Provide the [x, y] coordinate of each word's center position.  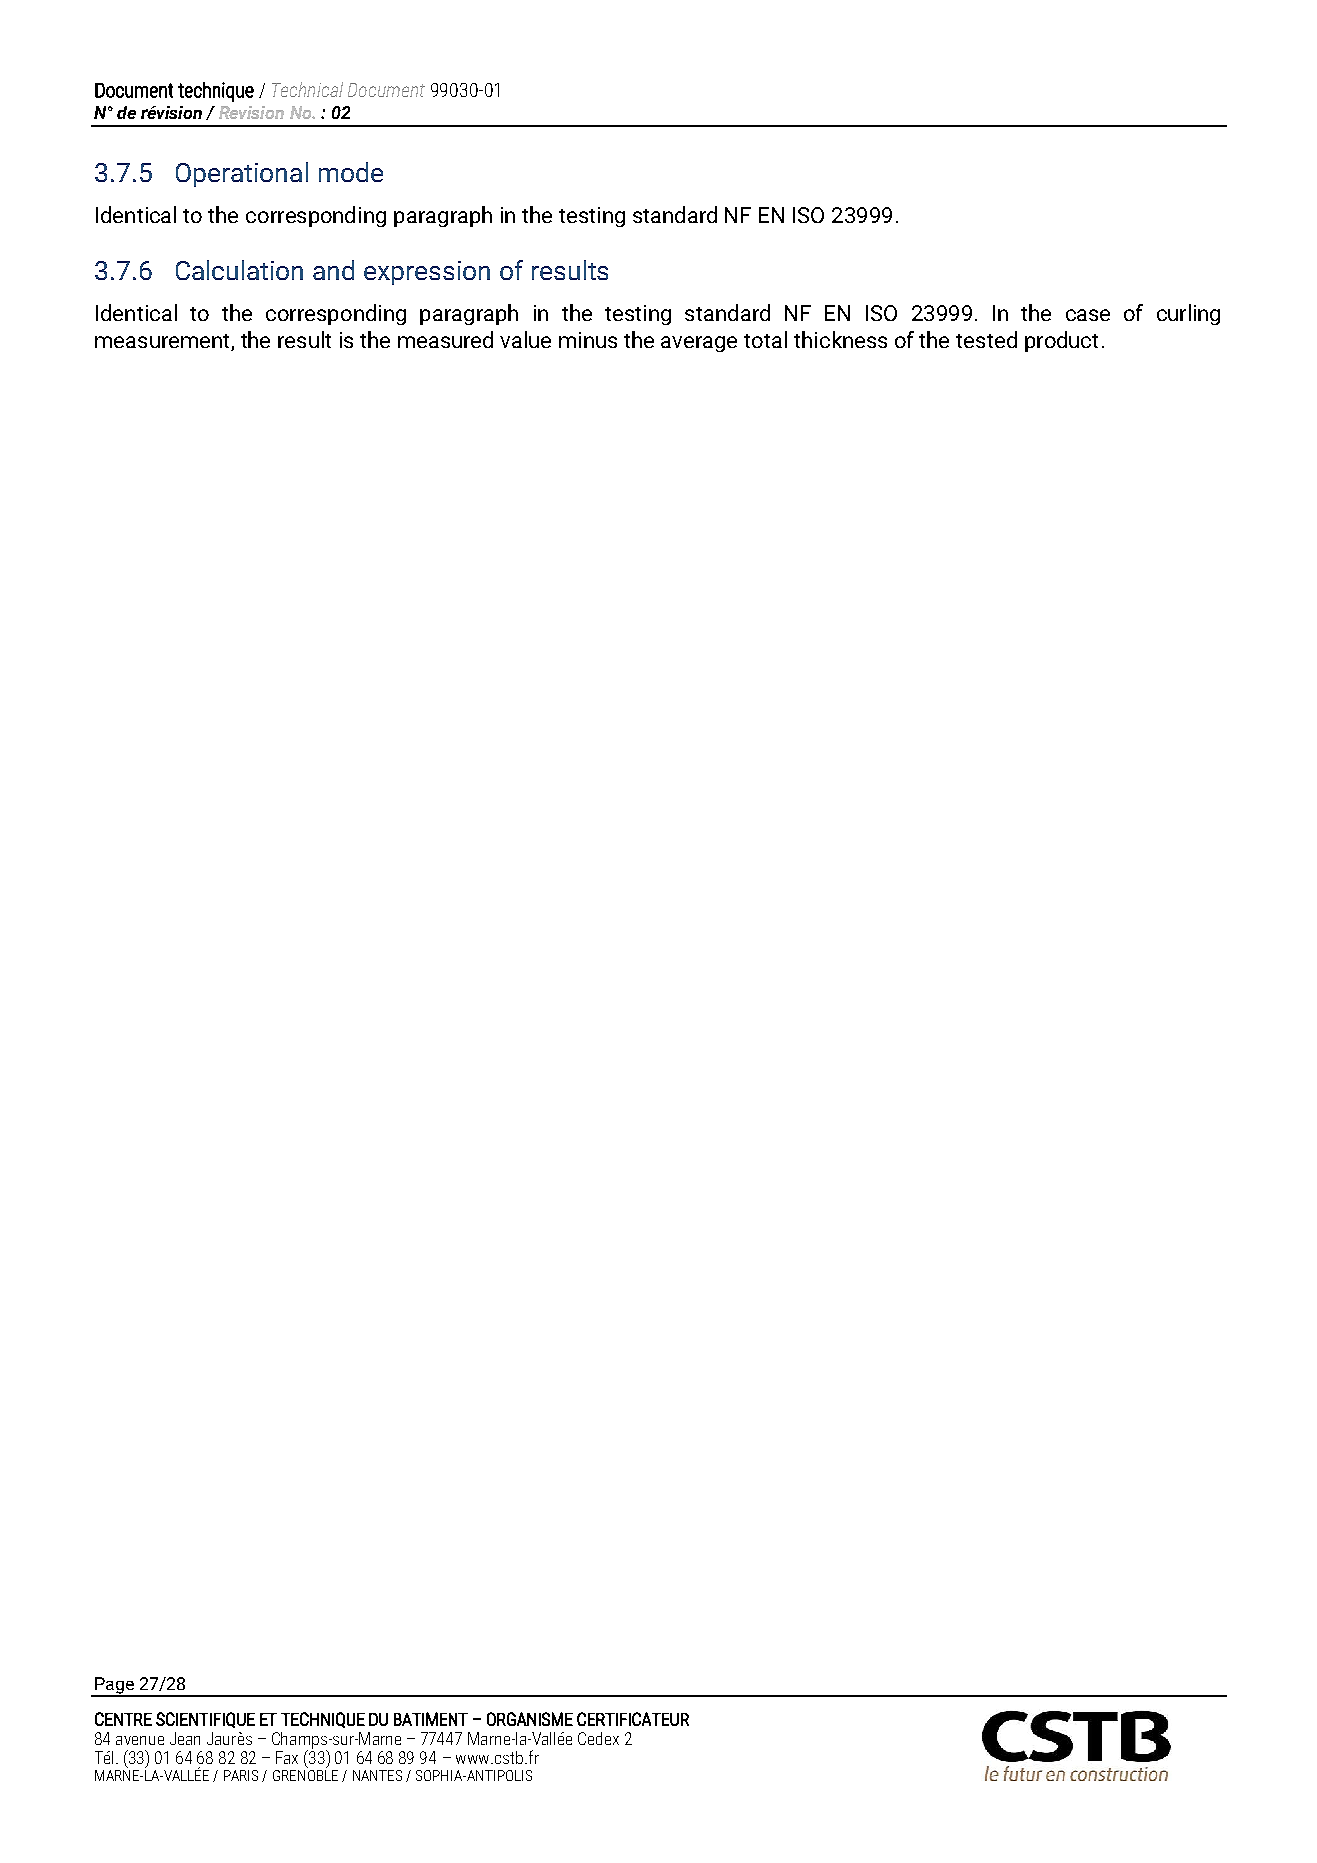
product [1061, 341]
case [1088, 315]
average [699, 344]
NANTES [377, 1775]
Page [114, 1686]
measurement [163, 342]
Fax [287, 1757]
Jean [185, 1738]
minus [588, 340]
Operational [242, 174]
